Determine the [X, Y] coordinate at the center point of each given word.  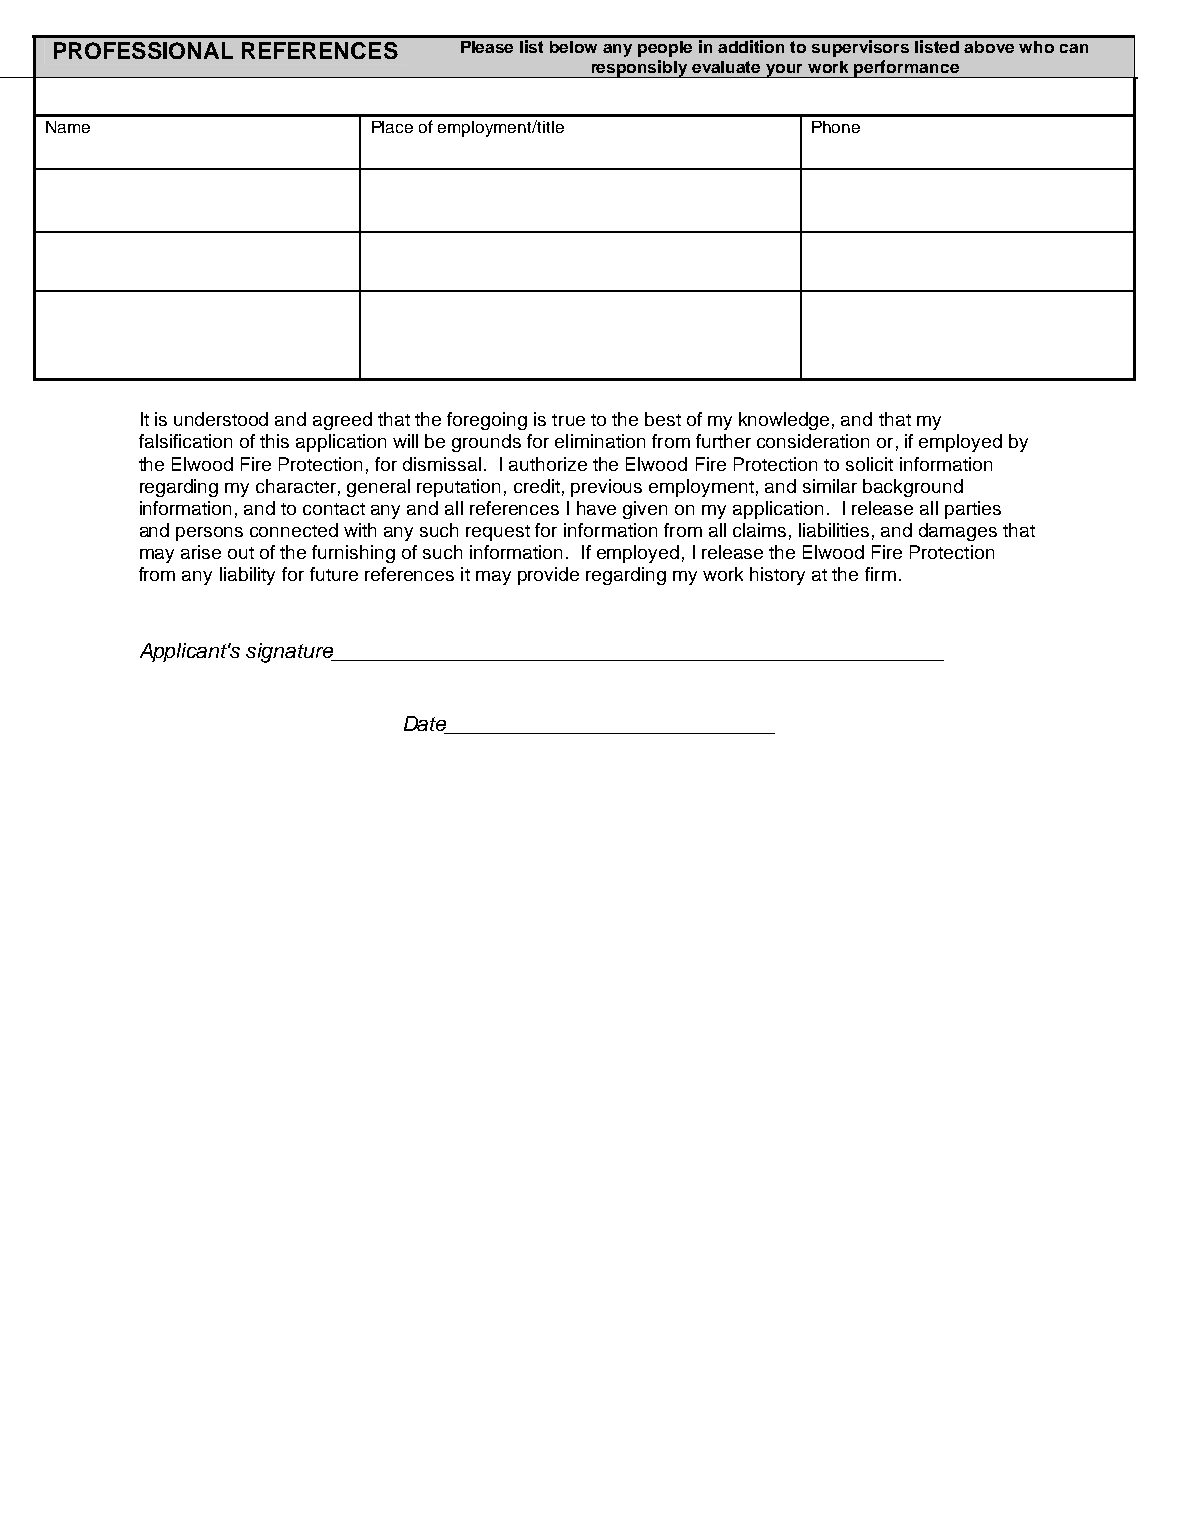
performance [907, 69]
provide [548, 576]
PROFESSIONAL [143, 50]
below [573, 47]
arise [201, 552]
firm [880, 574]
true [568, 420]
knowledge [784, 421]
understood [221, 419]
